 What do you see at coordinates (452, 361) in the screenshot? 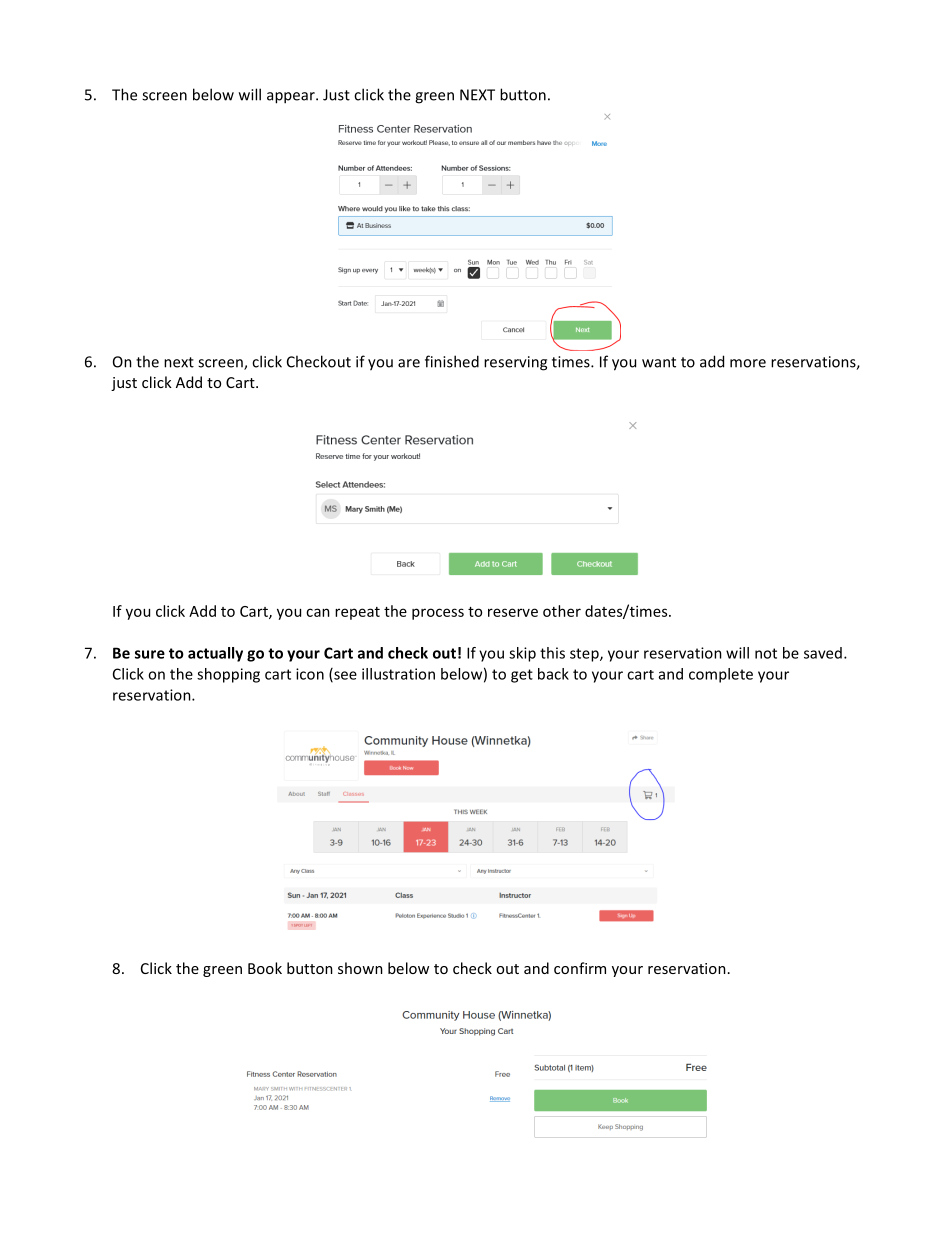
I see `finished` at bounding box center [452, 361].
